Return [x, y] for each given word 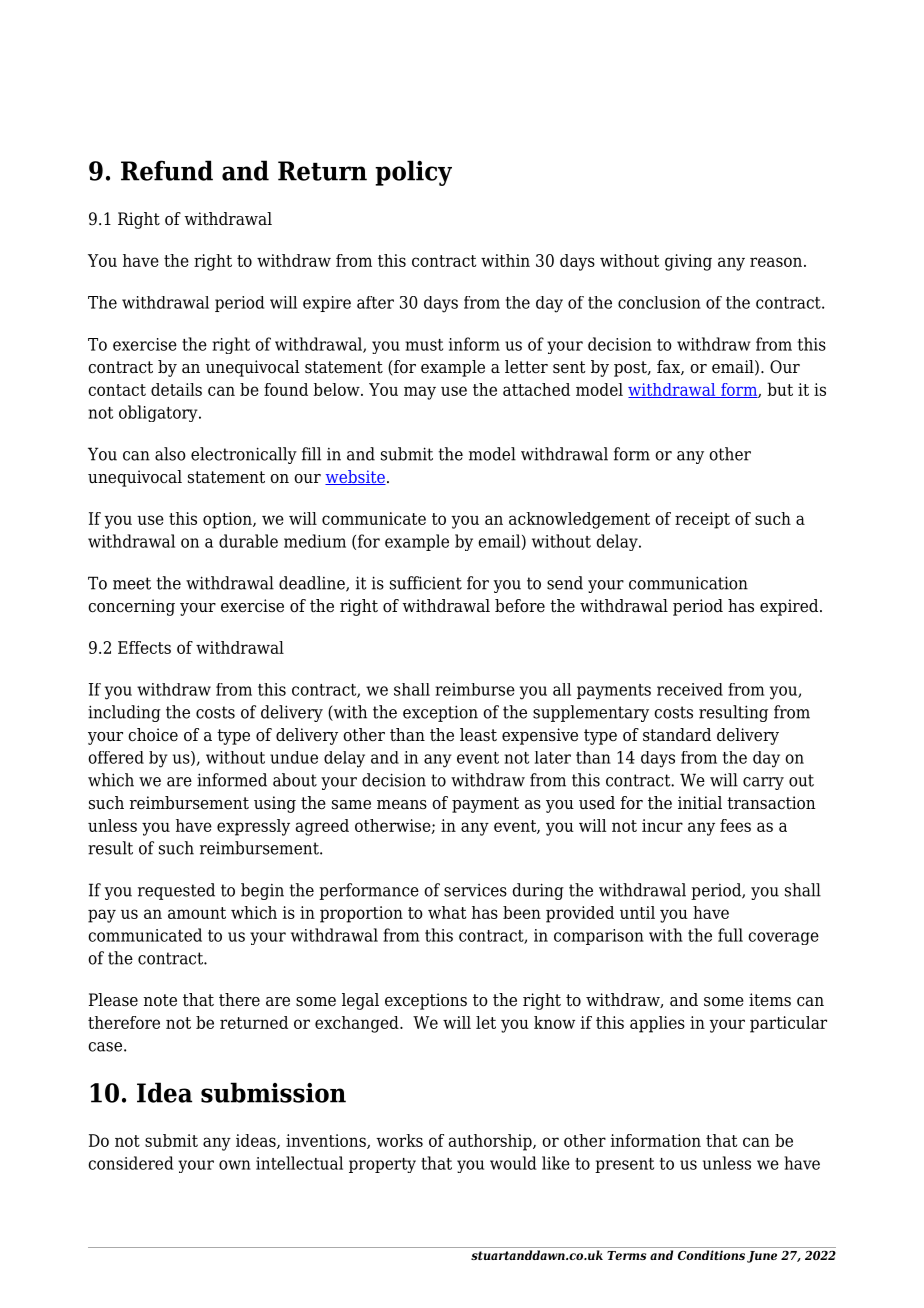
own [235, 1165]
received [690, 689]
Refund [167, 170]
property [382, 1165]
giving [688, 262]
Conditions [711, 1255]
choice [153, 735]
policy [413, 173]
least [478, 735]
